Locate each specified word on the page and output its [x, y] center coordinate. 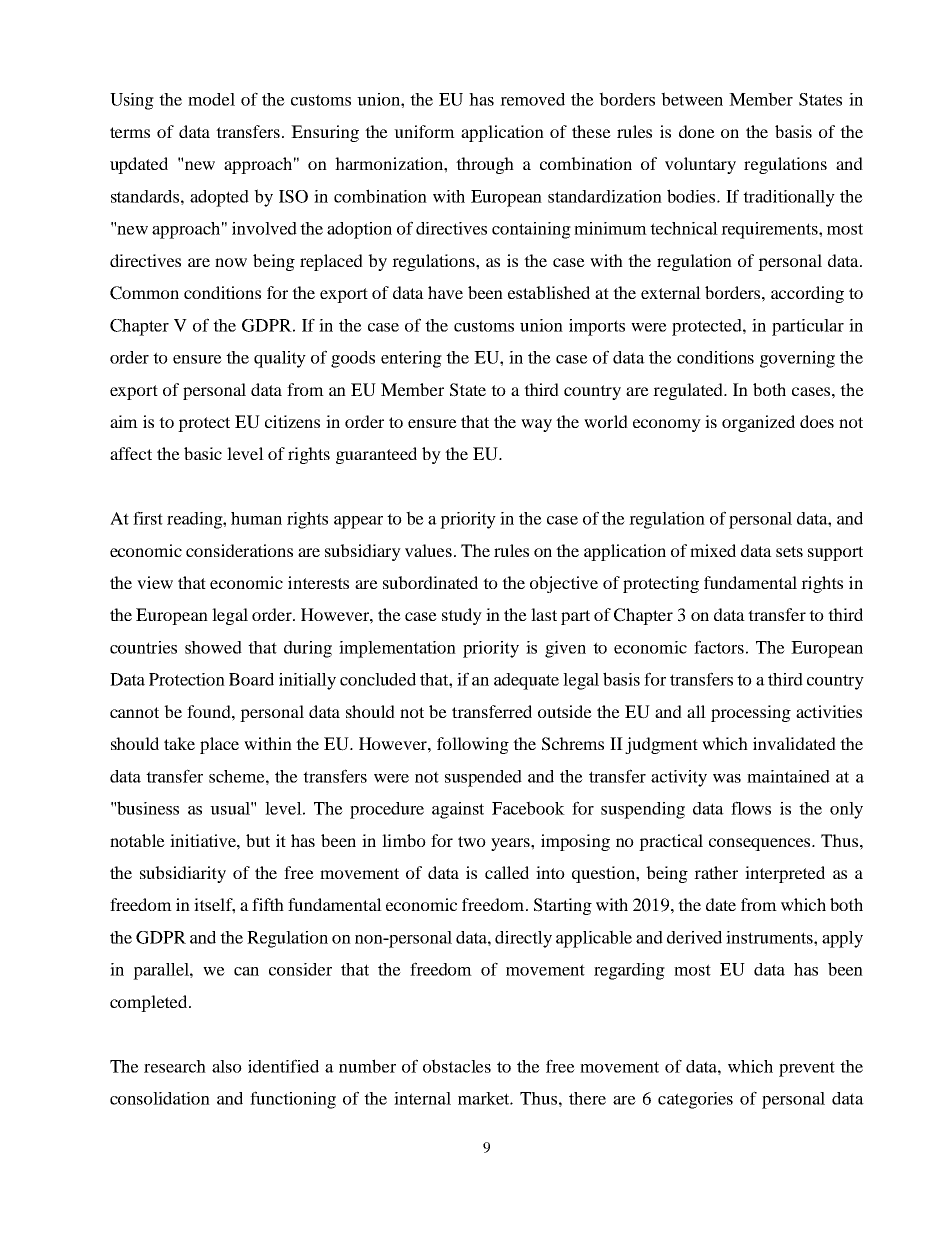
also [227, 1066]
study [462, 616]
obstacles [457, 1066]
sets [789, 551]
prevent [807, 1069]
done [697, 131]
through [485, 165]
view [155, 582]
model [211, 99]
